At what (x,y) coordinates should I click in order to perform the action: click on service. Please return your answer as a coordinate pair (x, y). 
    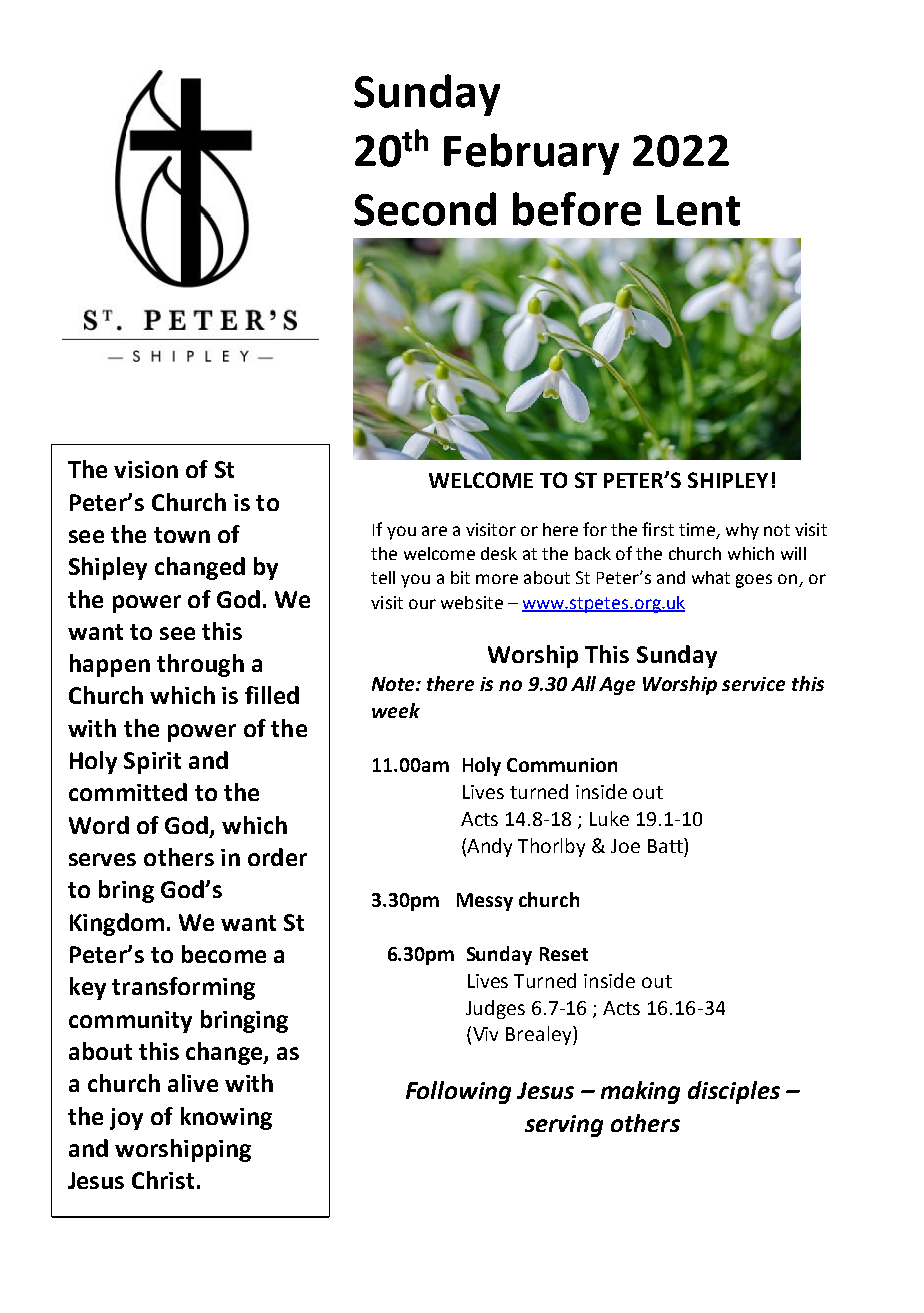
    Looking at the image, I should click on (753, 684).
